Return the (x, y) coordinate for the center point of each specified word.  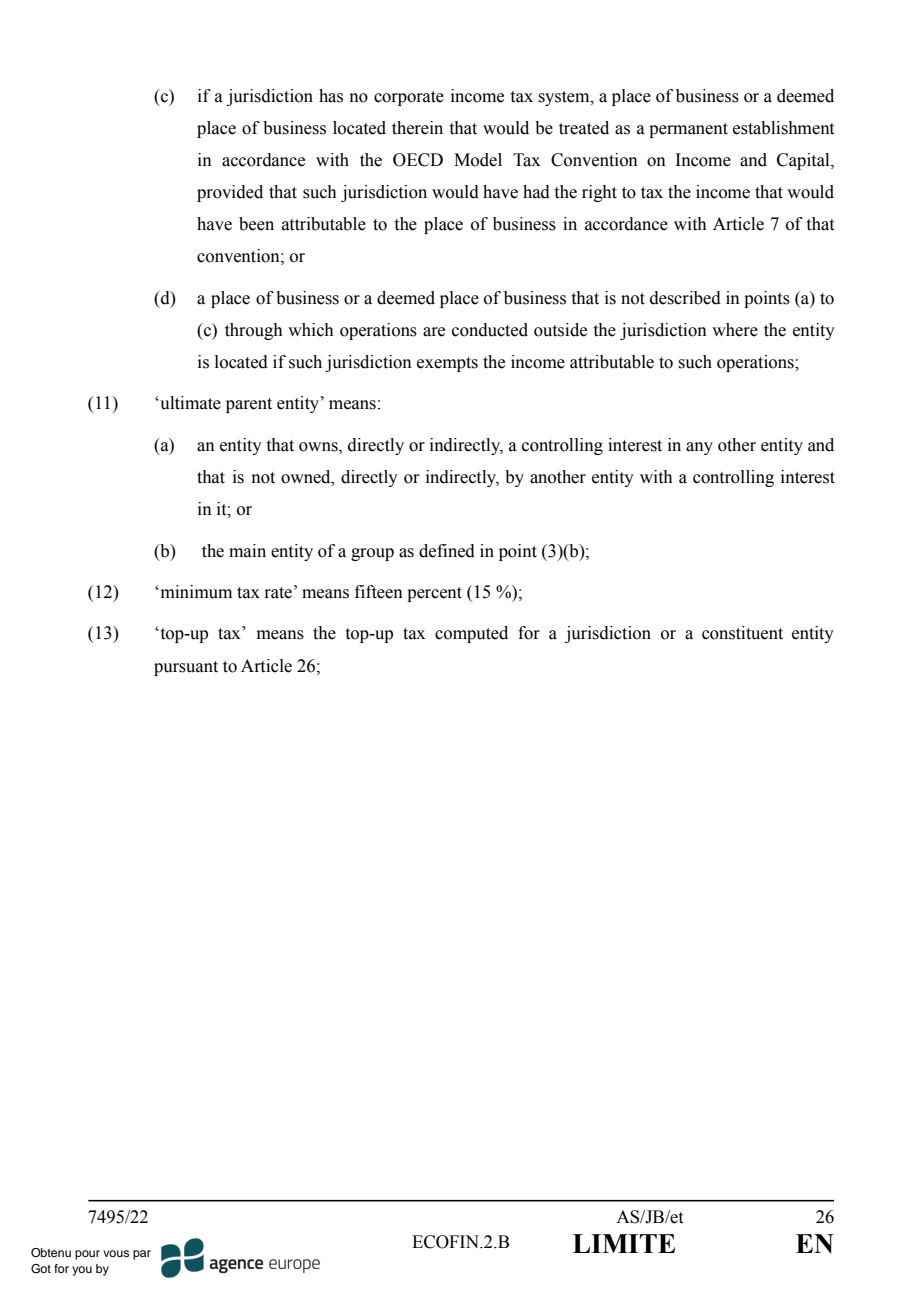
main (247, 551)
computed (471, 634)
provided (230, 193)
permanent (688, 130)
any (699, 448)
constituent (742, 633)
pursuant (186, 668)
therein (417, 128)
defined (447, 551)
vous (116, 1253)
